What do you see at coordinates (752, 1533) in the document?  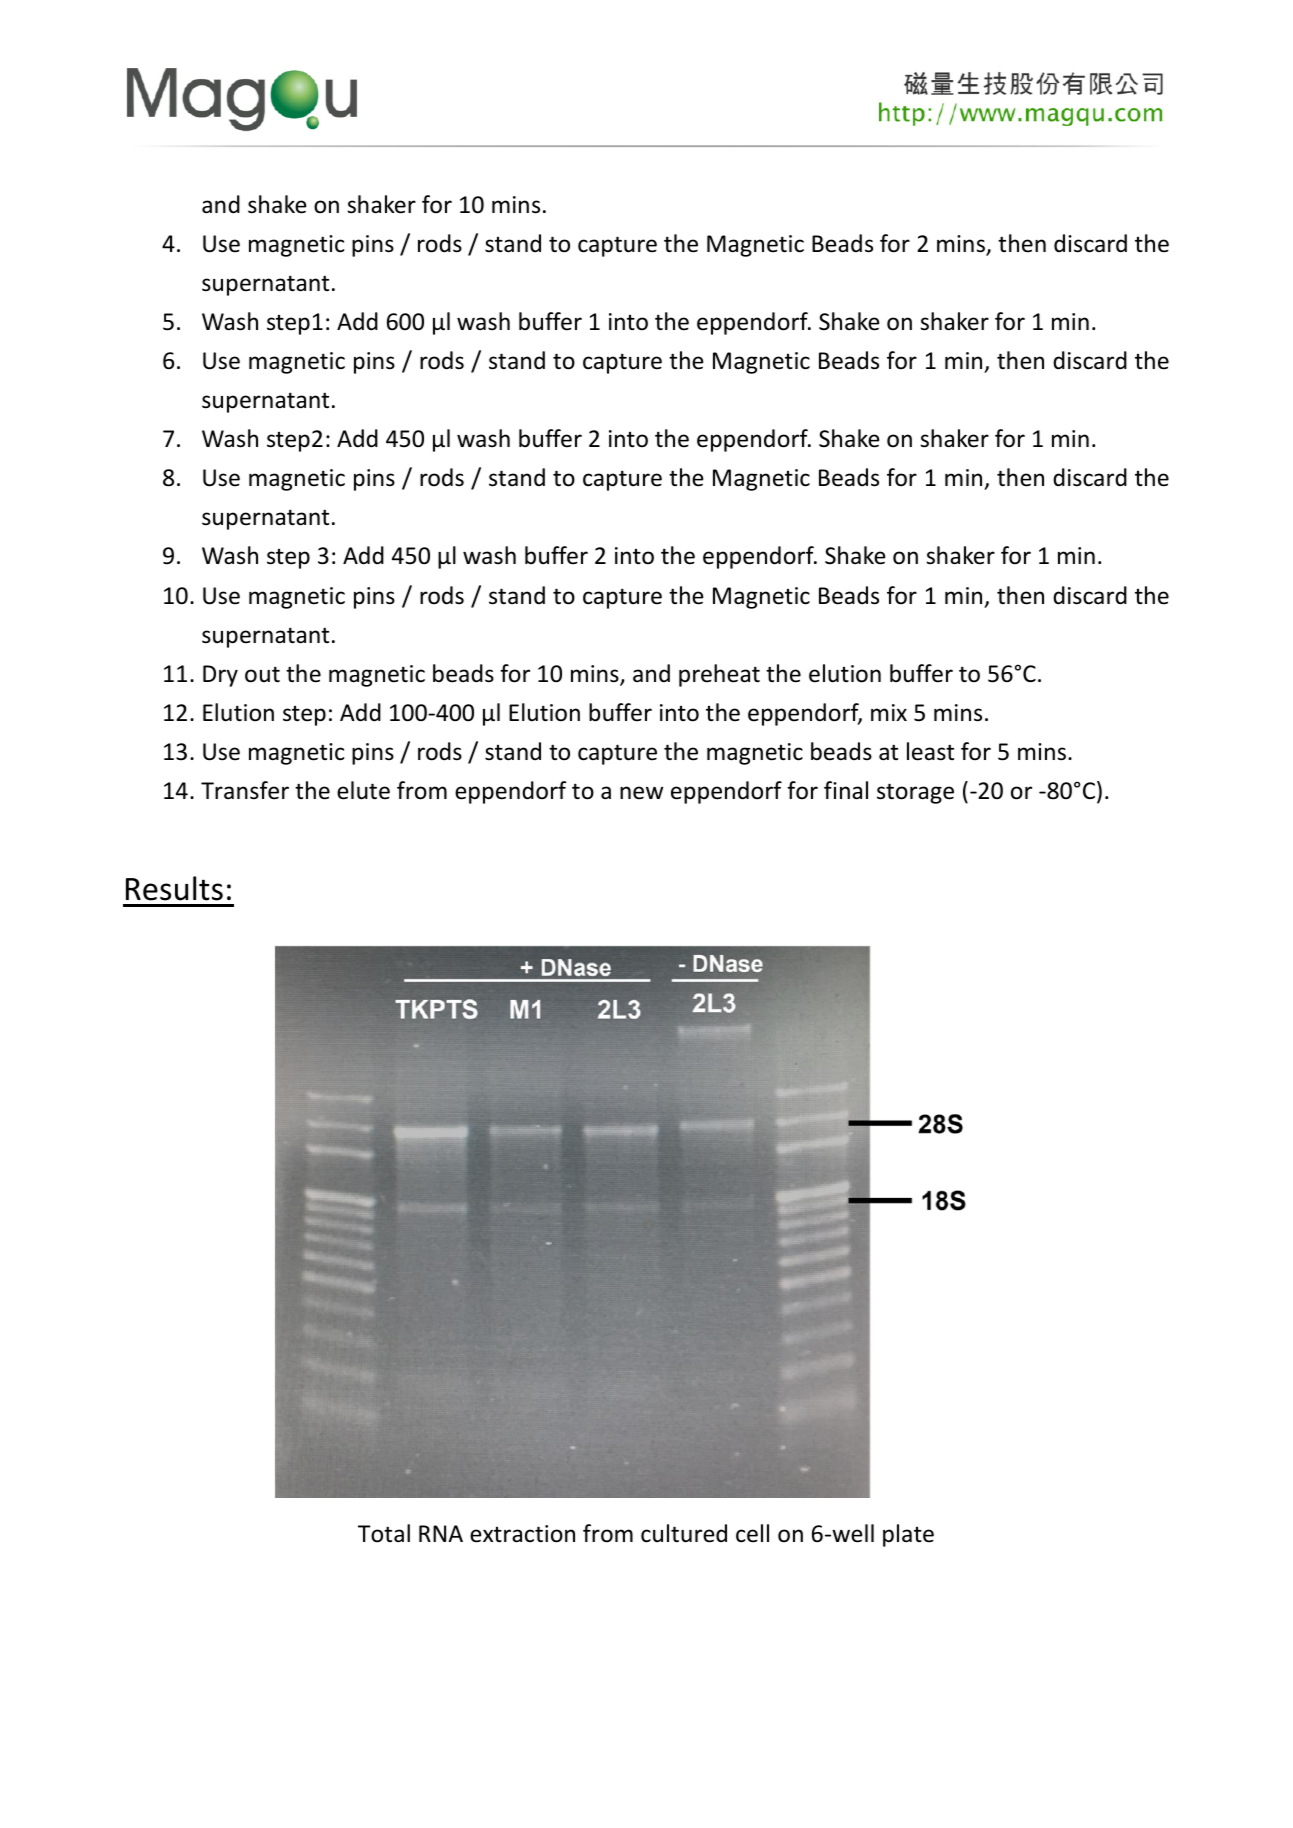 I see `cell` at bounding box center [752, 1533].
